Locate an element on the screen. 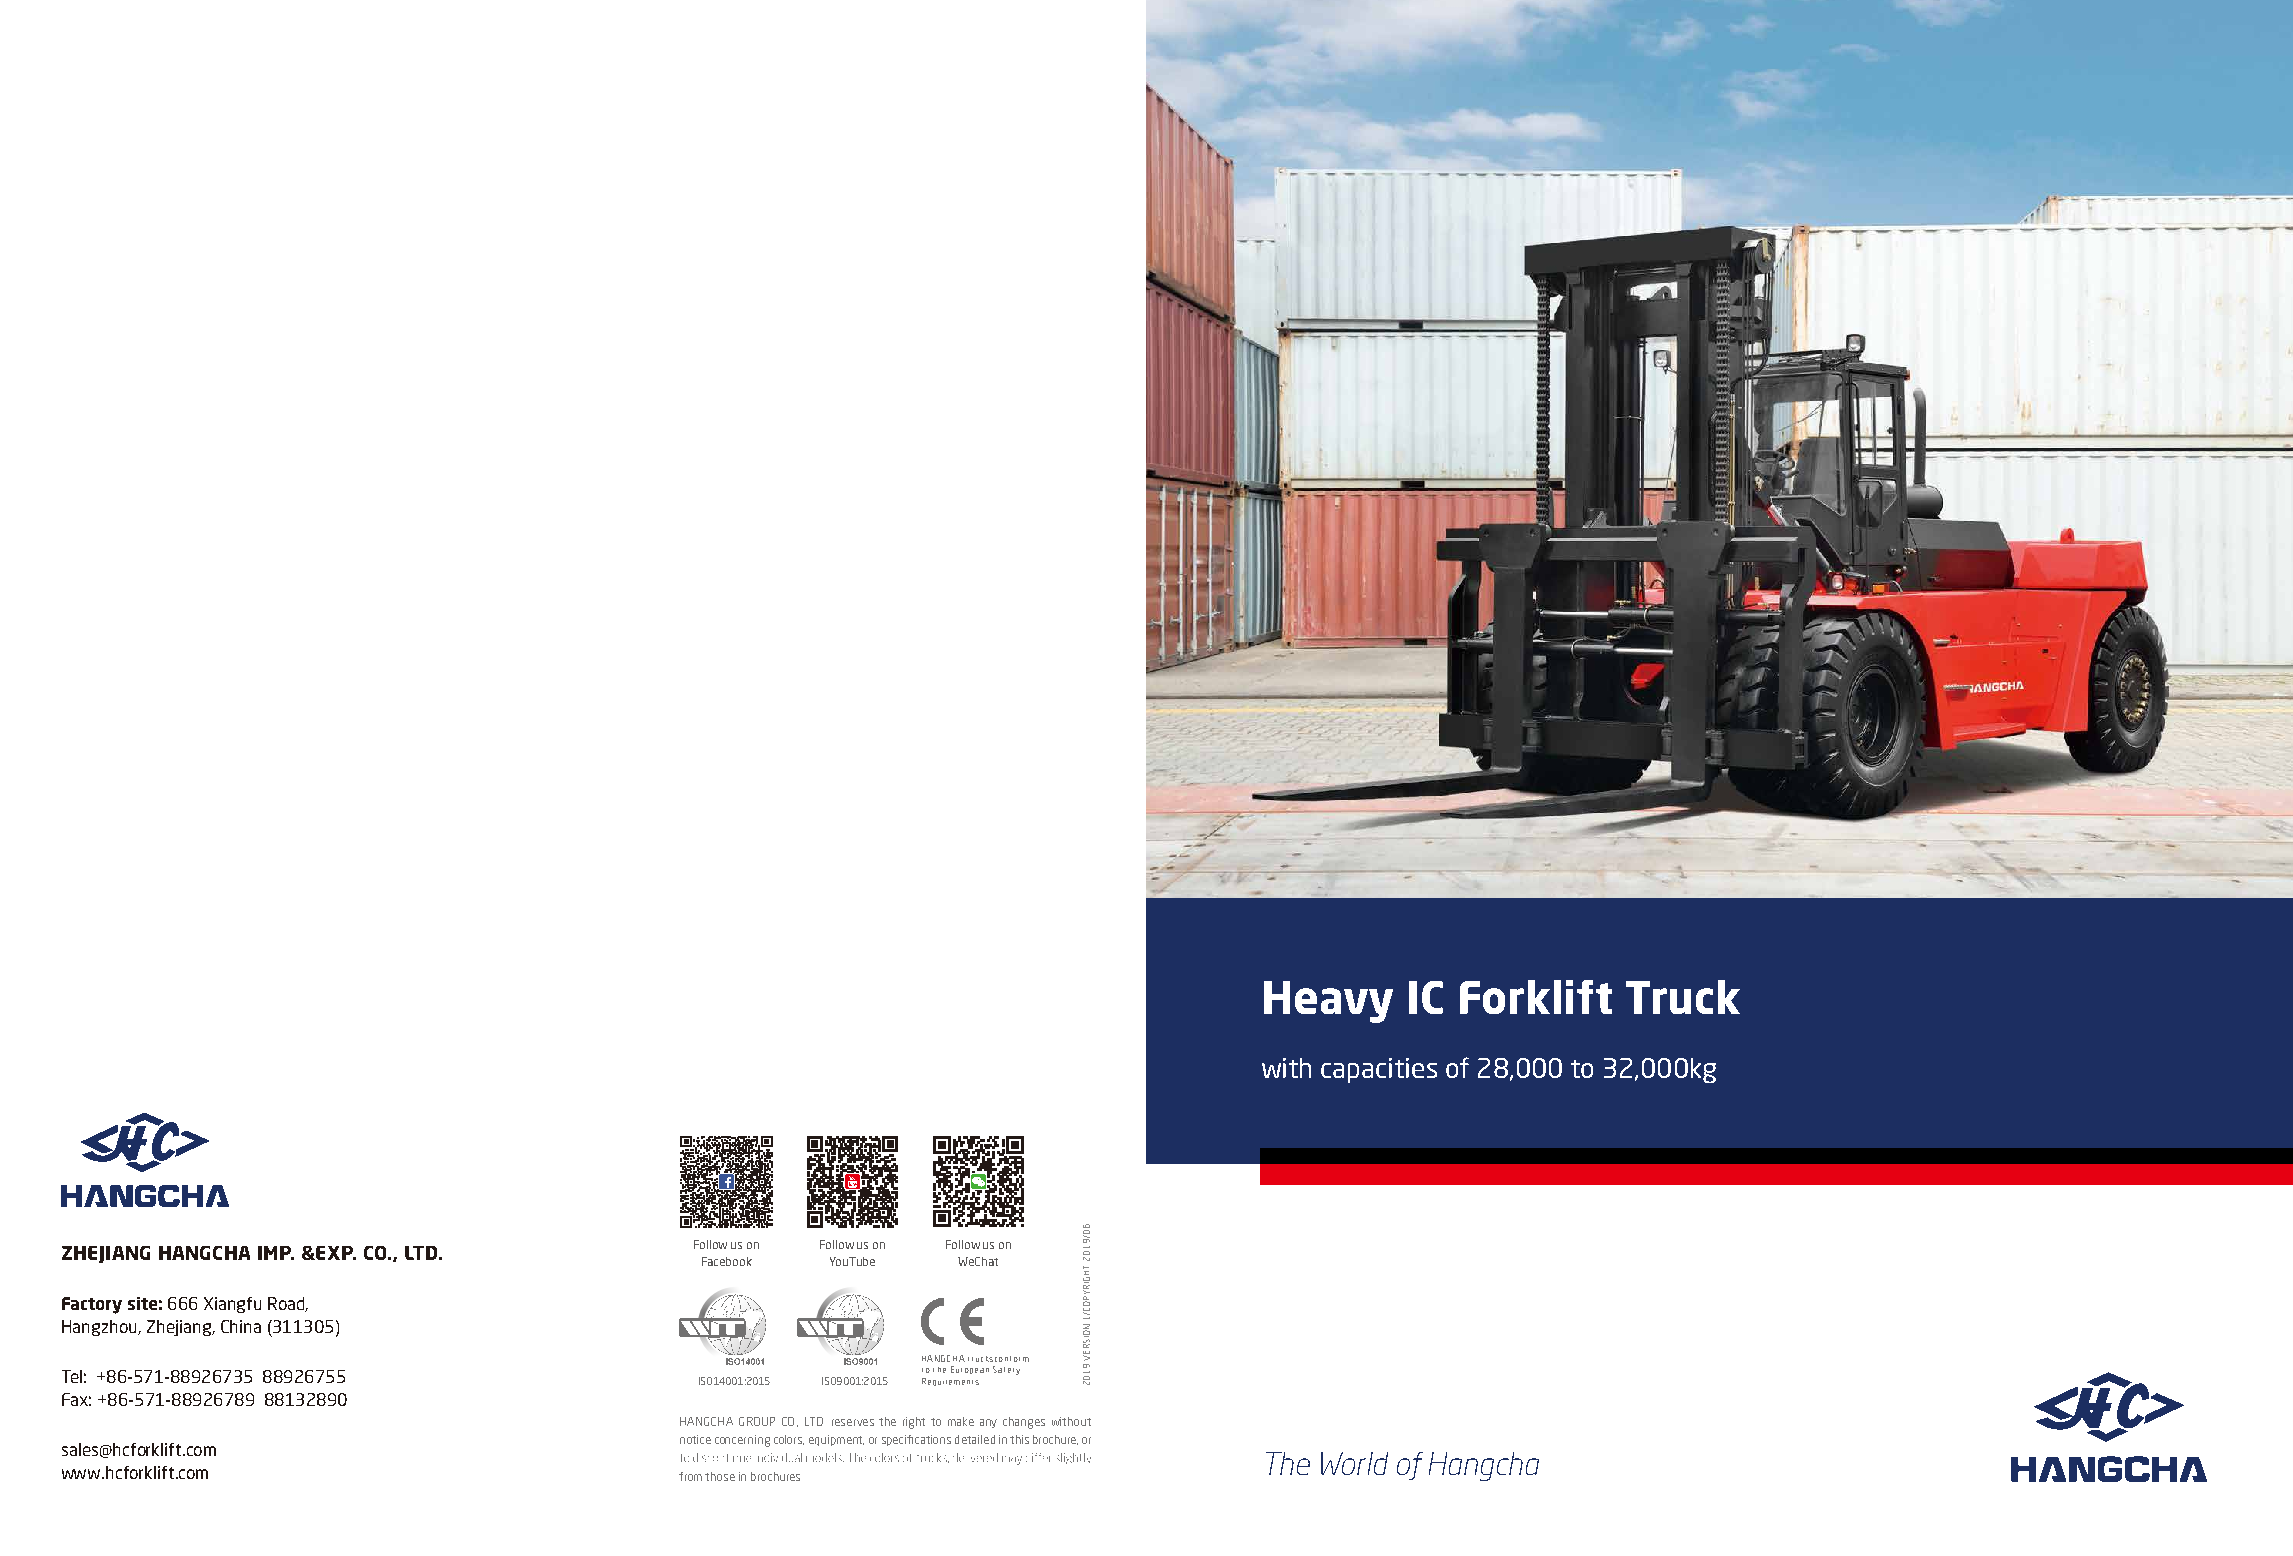 Image resolution: width=2293 pixels, height=1556 pixels. Facebook is located at coordinates (727, 1261).
